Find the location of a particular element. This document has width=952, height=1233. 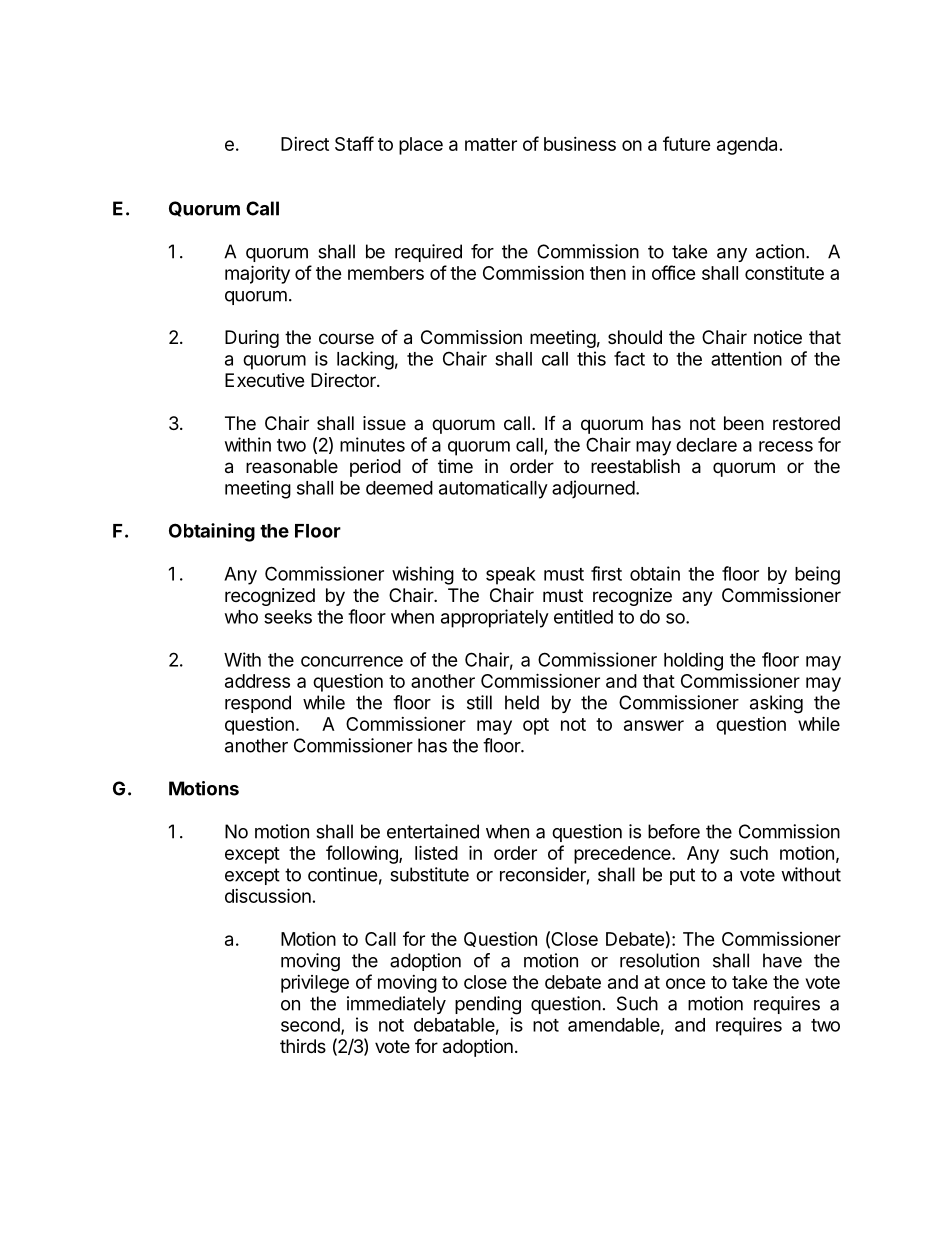

second is located at coordinates (311, 1026).
